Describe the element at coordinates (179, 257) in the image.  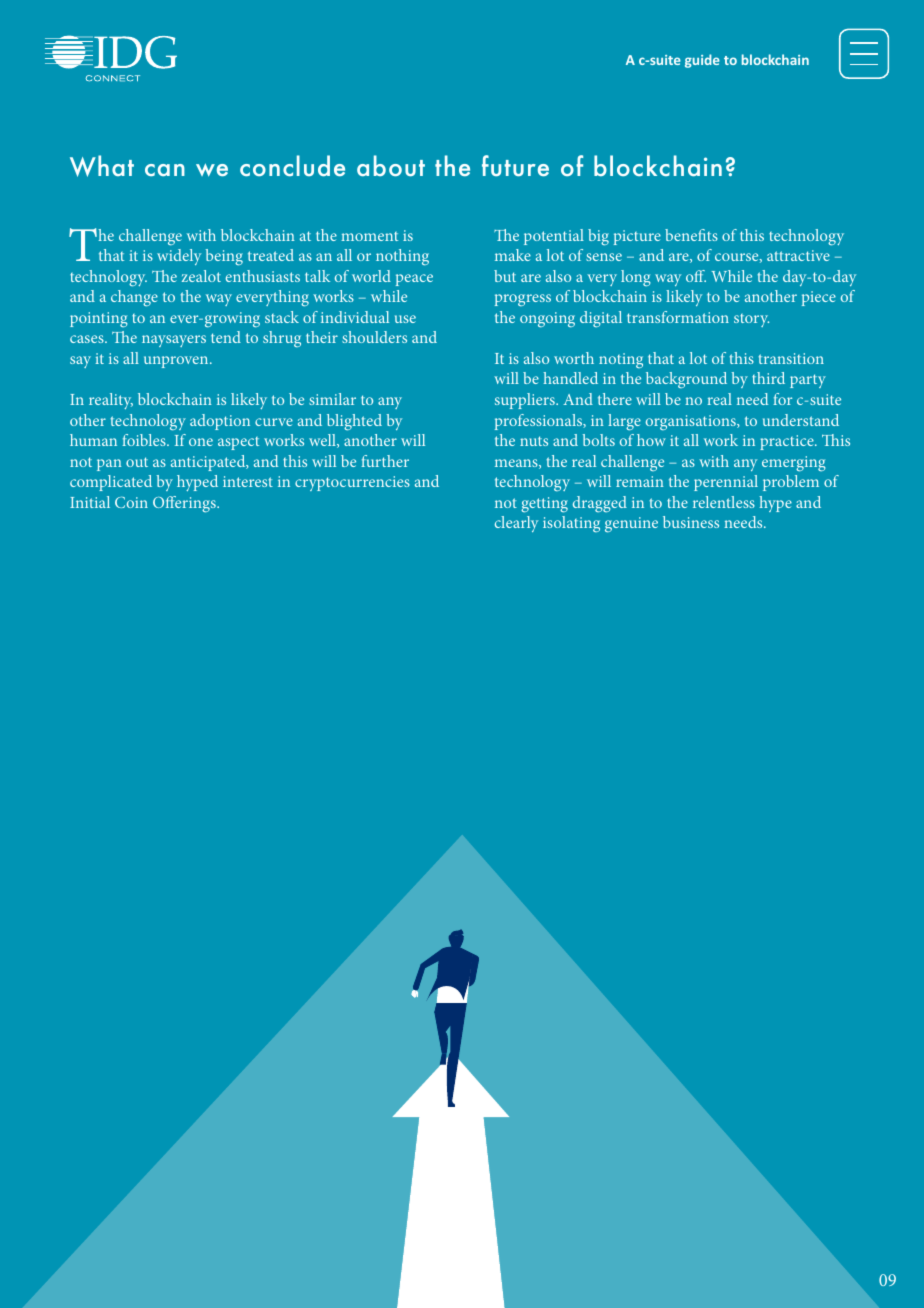
I see `widely` at that location.
